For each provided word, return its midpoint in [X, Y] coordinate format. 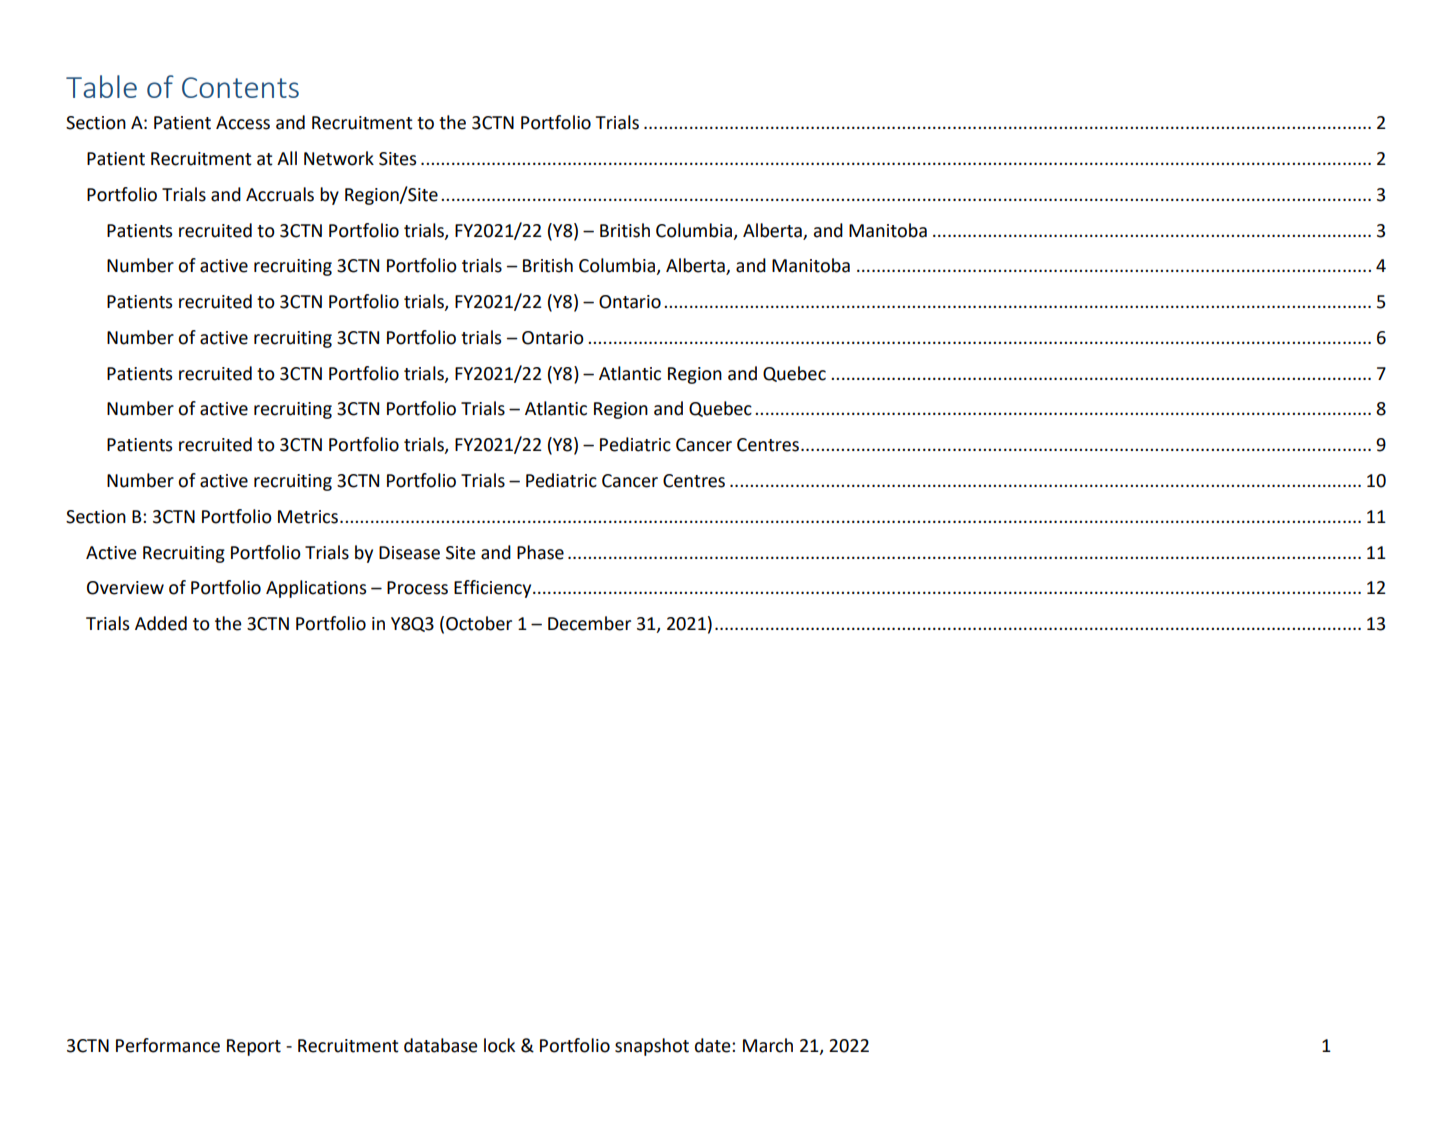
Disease [409, 553]
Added [161, 623]
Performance [168, 1045]
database [441, 1045]
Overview [125, 588]
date [714, 1045]
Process [417, 588]
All [287, 158]
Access [243, 123]
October [479, 623]
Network [339, 158]
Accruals [280, 194]
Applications [316, 589]
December [589, 623]
